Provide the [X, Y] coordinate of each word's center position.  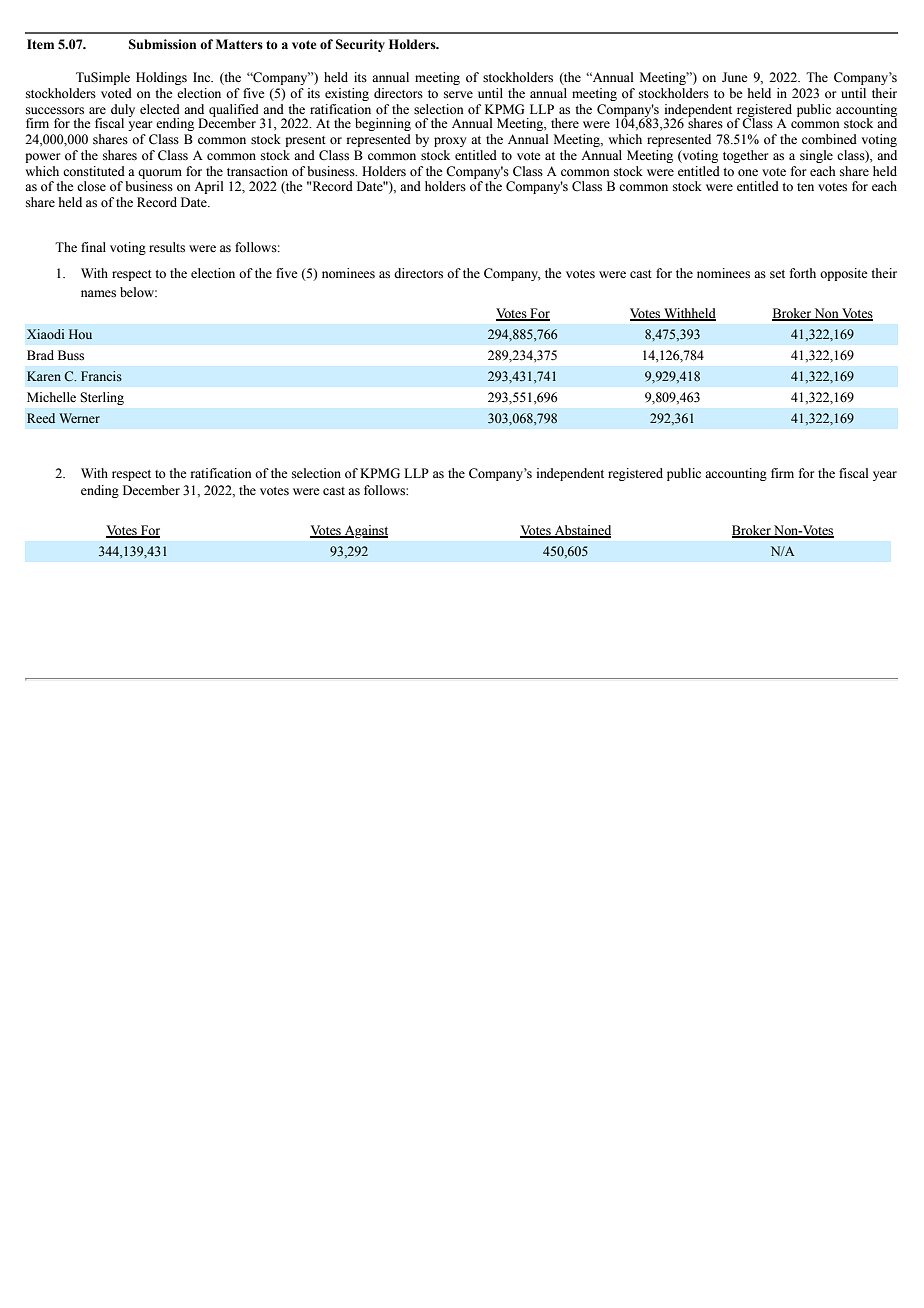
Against [365, 531]
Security [360, 45]
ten [805, 187]
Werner [79, 418]
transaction [257, 171]
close [91, 186]
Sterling [102, 398]
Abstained [581, 531]
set [777, 274]
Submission [162, 44]
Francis [101, 376]
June [735, 77]
